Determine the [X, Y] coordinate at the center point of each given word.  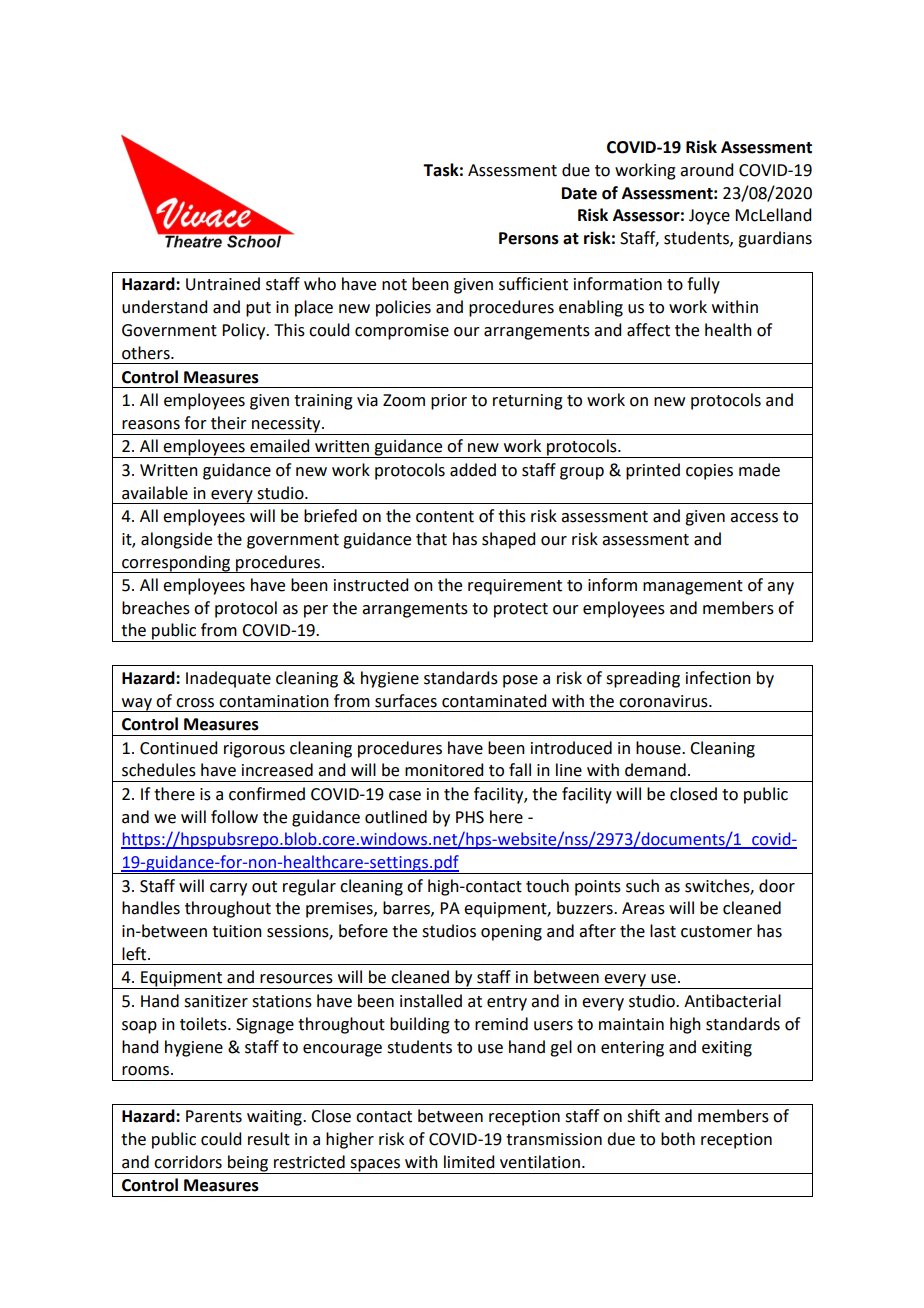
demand [655, 770]
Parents [214, 1116]
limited [469, 1162]
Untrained [223, 284]
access [754, 518]
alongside [176, 540]
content [445, 517]
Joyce [709, 217]
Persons [529, 238]
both [678, 1139]
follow [234, 817]
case [405, 796]
